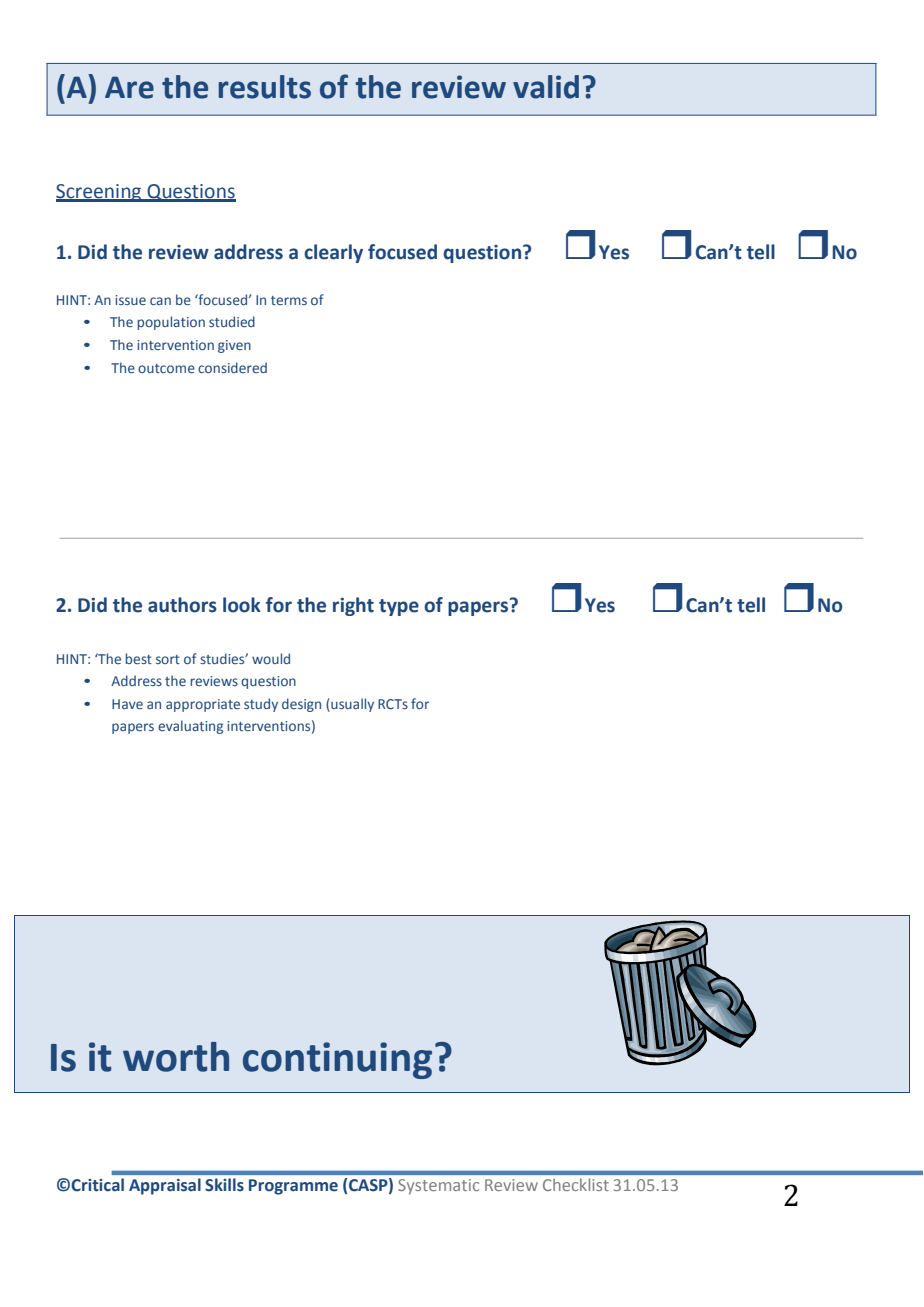  What do you see at coordinates (399, 607) in the screenshot?
I see `type` at bounding box center [399, 607].
